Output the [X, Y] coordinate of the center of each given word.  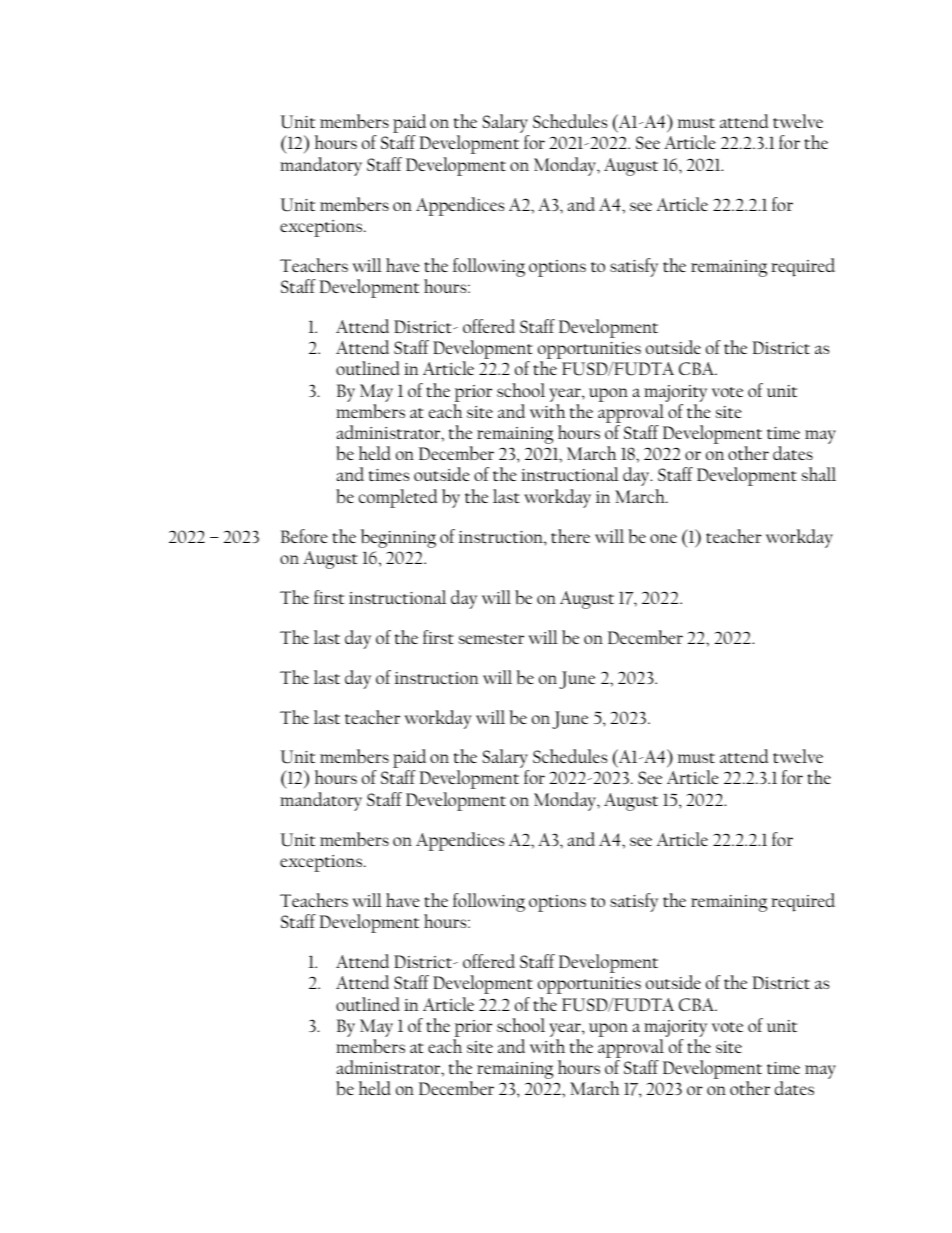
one [663, 538]
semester [491, 639]
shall [818, 474]
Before [304, 536]
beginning [398, 538]
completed [398, 498]
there [570, 536]
